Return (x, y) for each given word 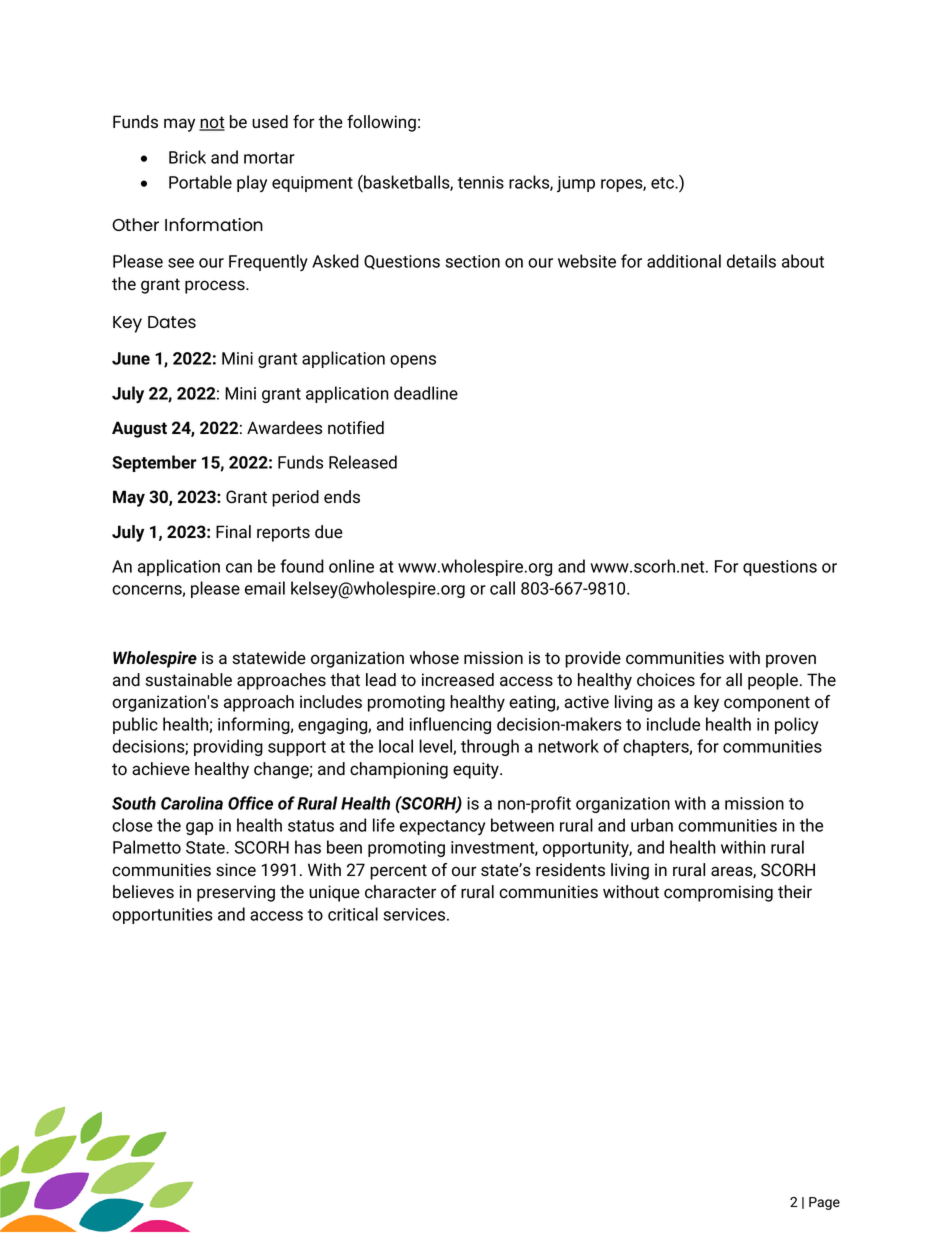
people (773, 681)
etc (663, 183)
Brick (187, 157)
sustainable (188, 680)
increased (458, 679)
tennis (481, 182)
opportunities (162, 916)
